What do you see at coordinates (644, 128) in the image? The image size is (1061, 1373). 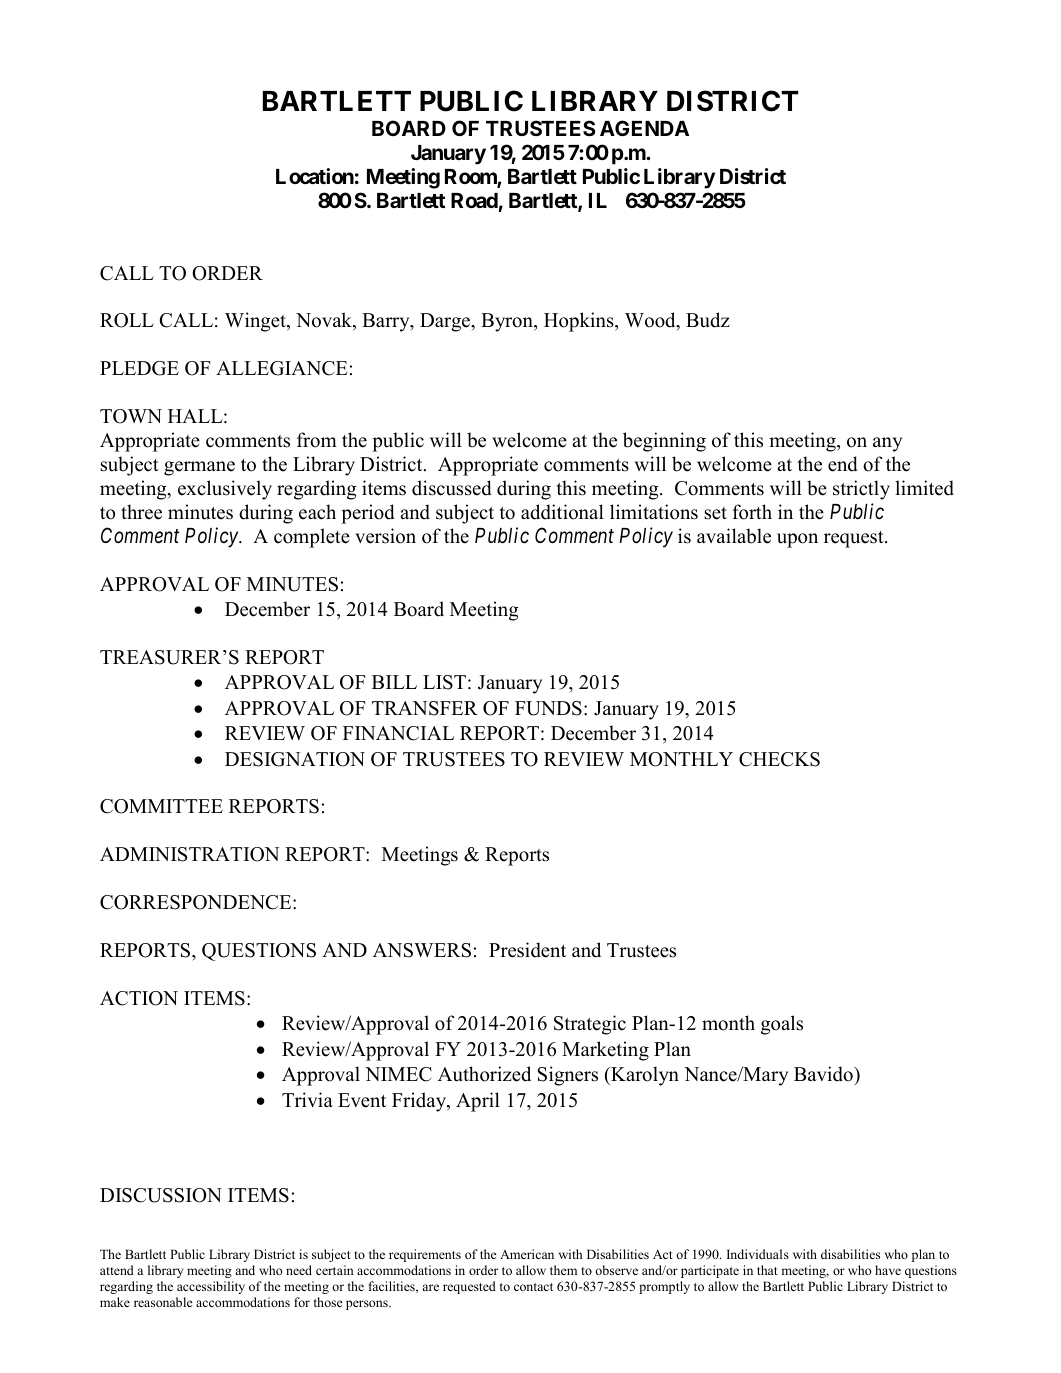 I see `AGENDA` at bounding box center [644, 128].
